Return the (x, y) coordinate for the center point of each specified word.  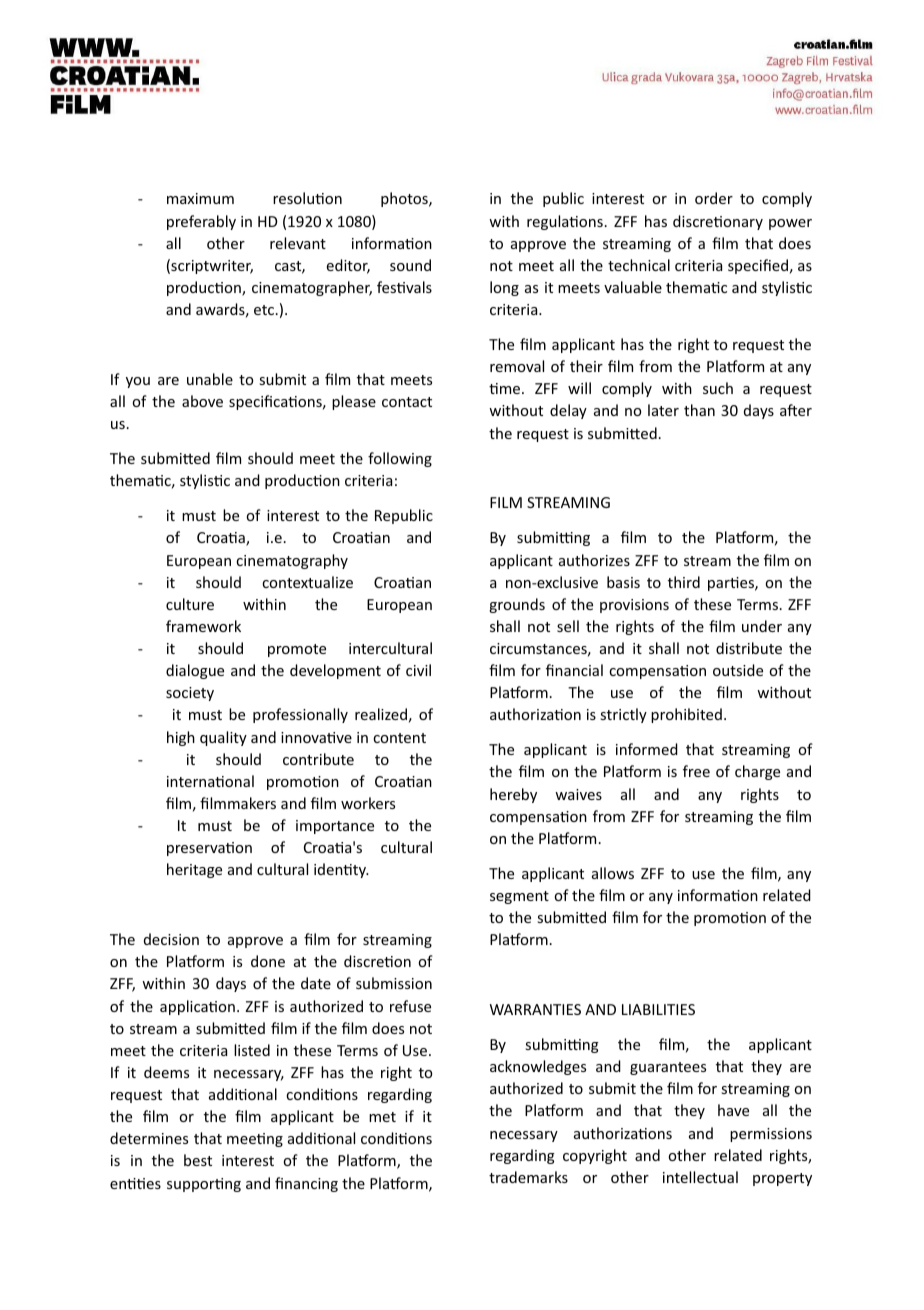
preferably (201, 222)
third (684, 582)
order (714, 198)
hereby (513, 795)
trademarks (528, 1177)
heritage (194, 870)
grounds (517, 605)
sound (410, 265)
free (696, 771)
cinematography (292, 561)
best (198, 1160)
